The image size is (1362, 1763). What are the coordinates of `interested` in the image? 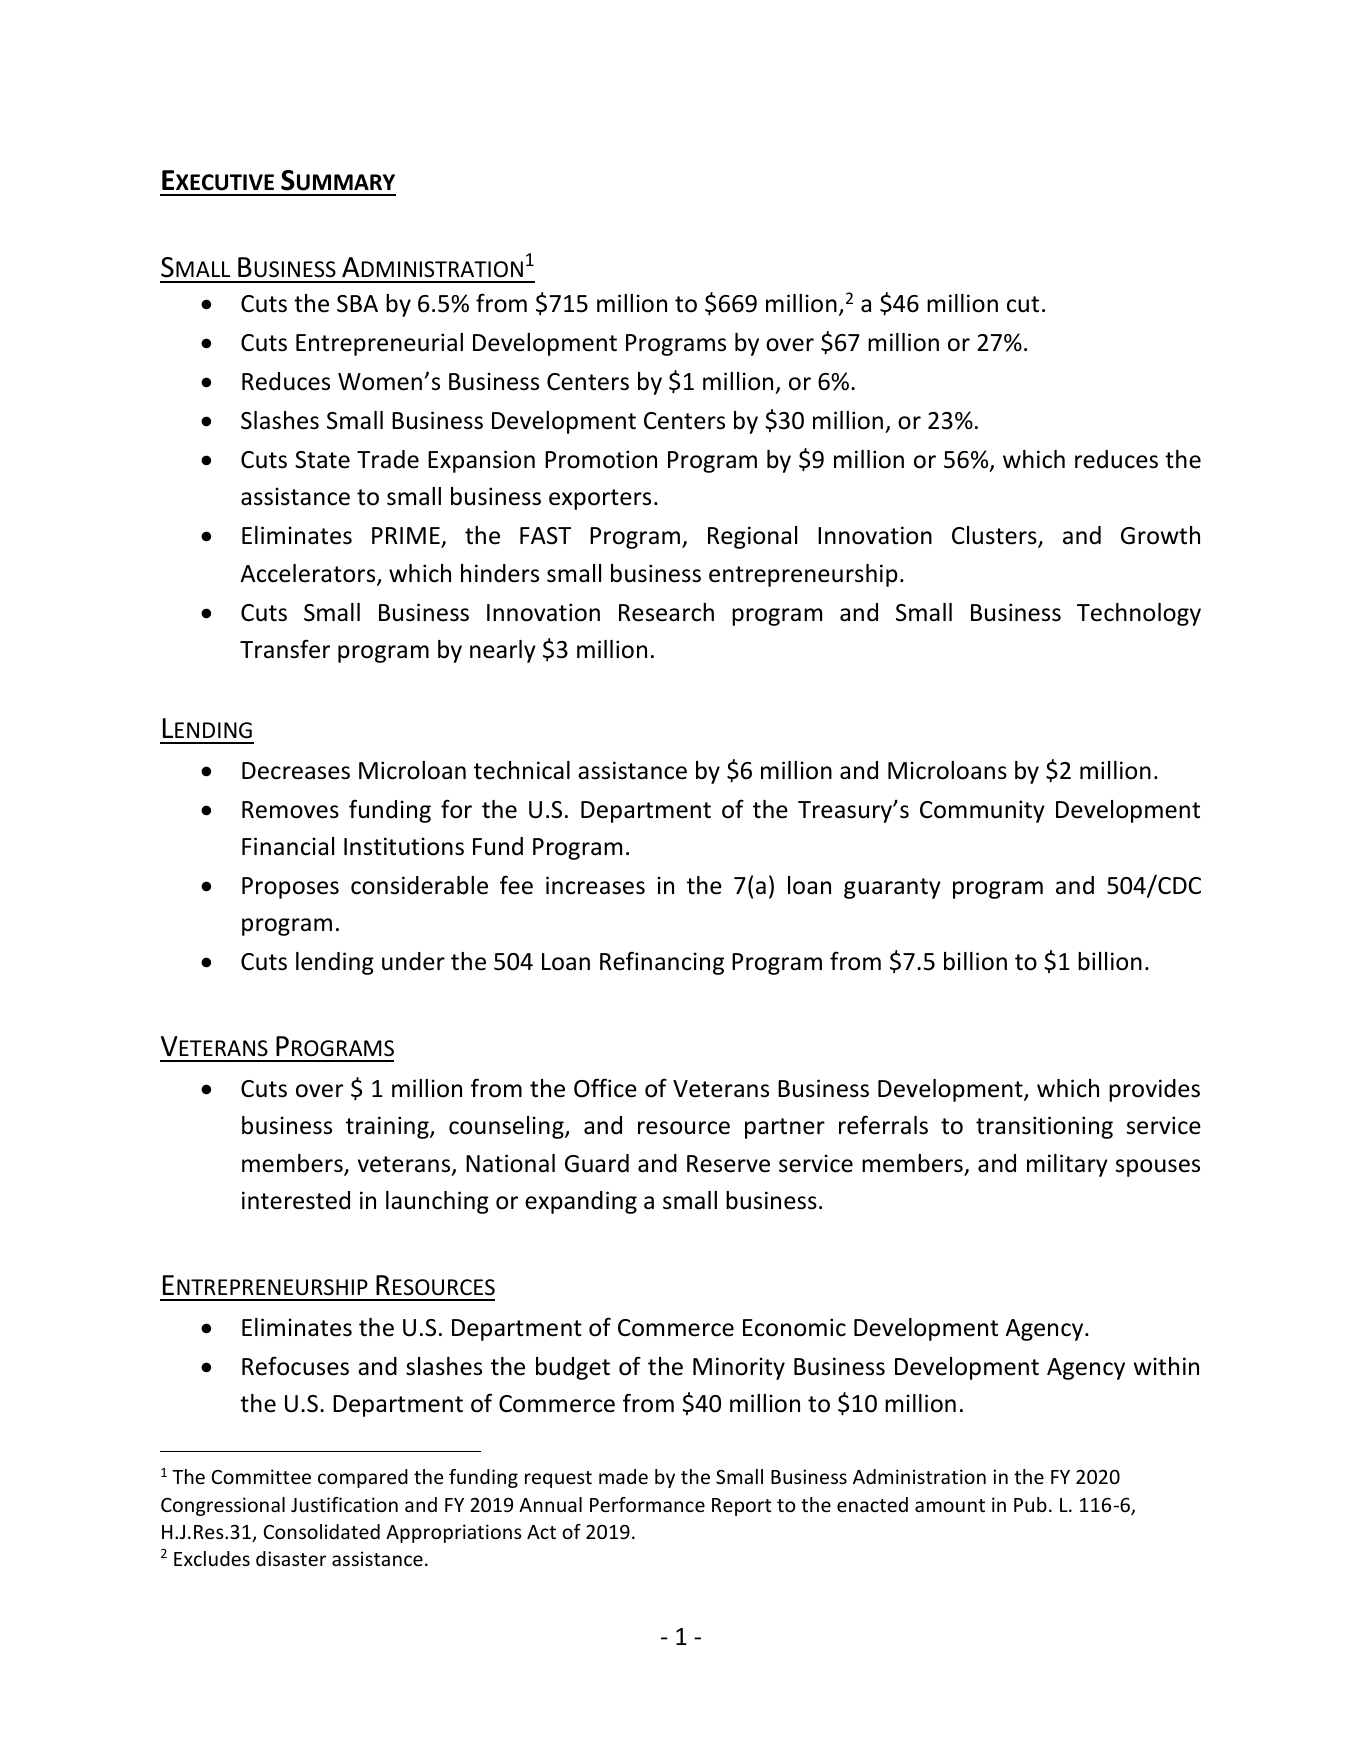 It's located at (296, 1200).
